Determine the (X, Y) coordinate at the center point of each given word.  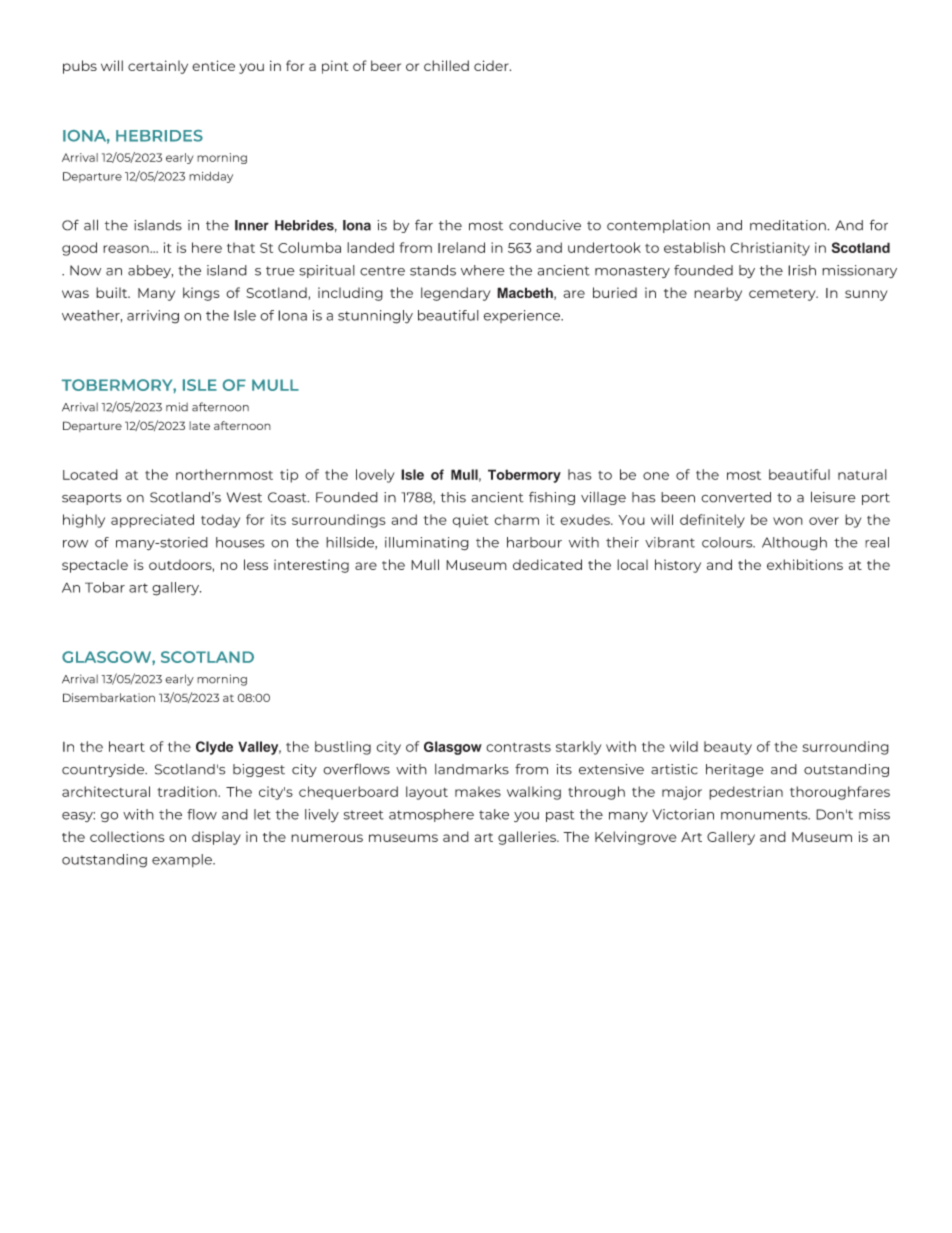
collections (127, 836)
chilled (446, 65)
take (494, 814)
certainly (158, 67)
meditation (789, 225)
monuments (765, 815)
